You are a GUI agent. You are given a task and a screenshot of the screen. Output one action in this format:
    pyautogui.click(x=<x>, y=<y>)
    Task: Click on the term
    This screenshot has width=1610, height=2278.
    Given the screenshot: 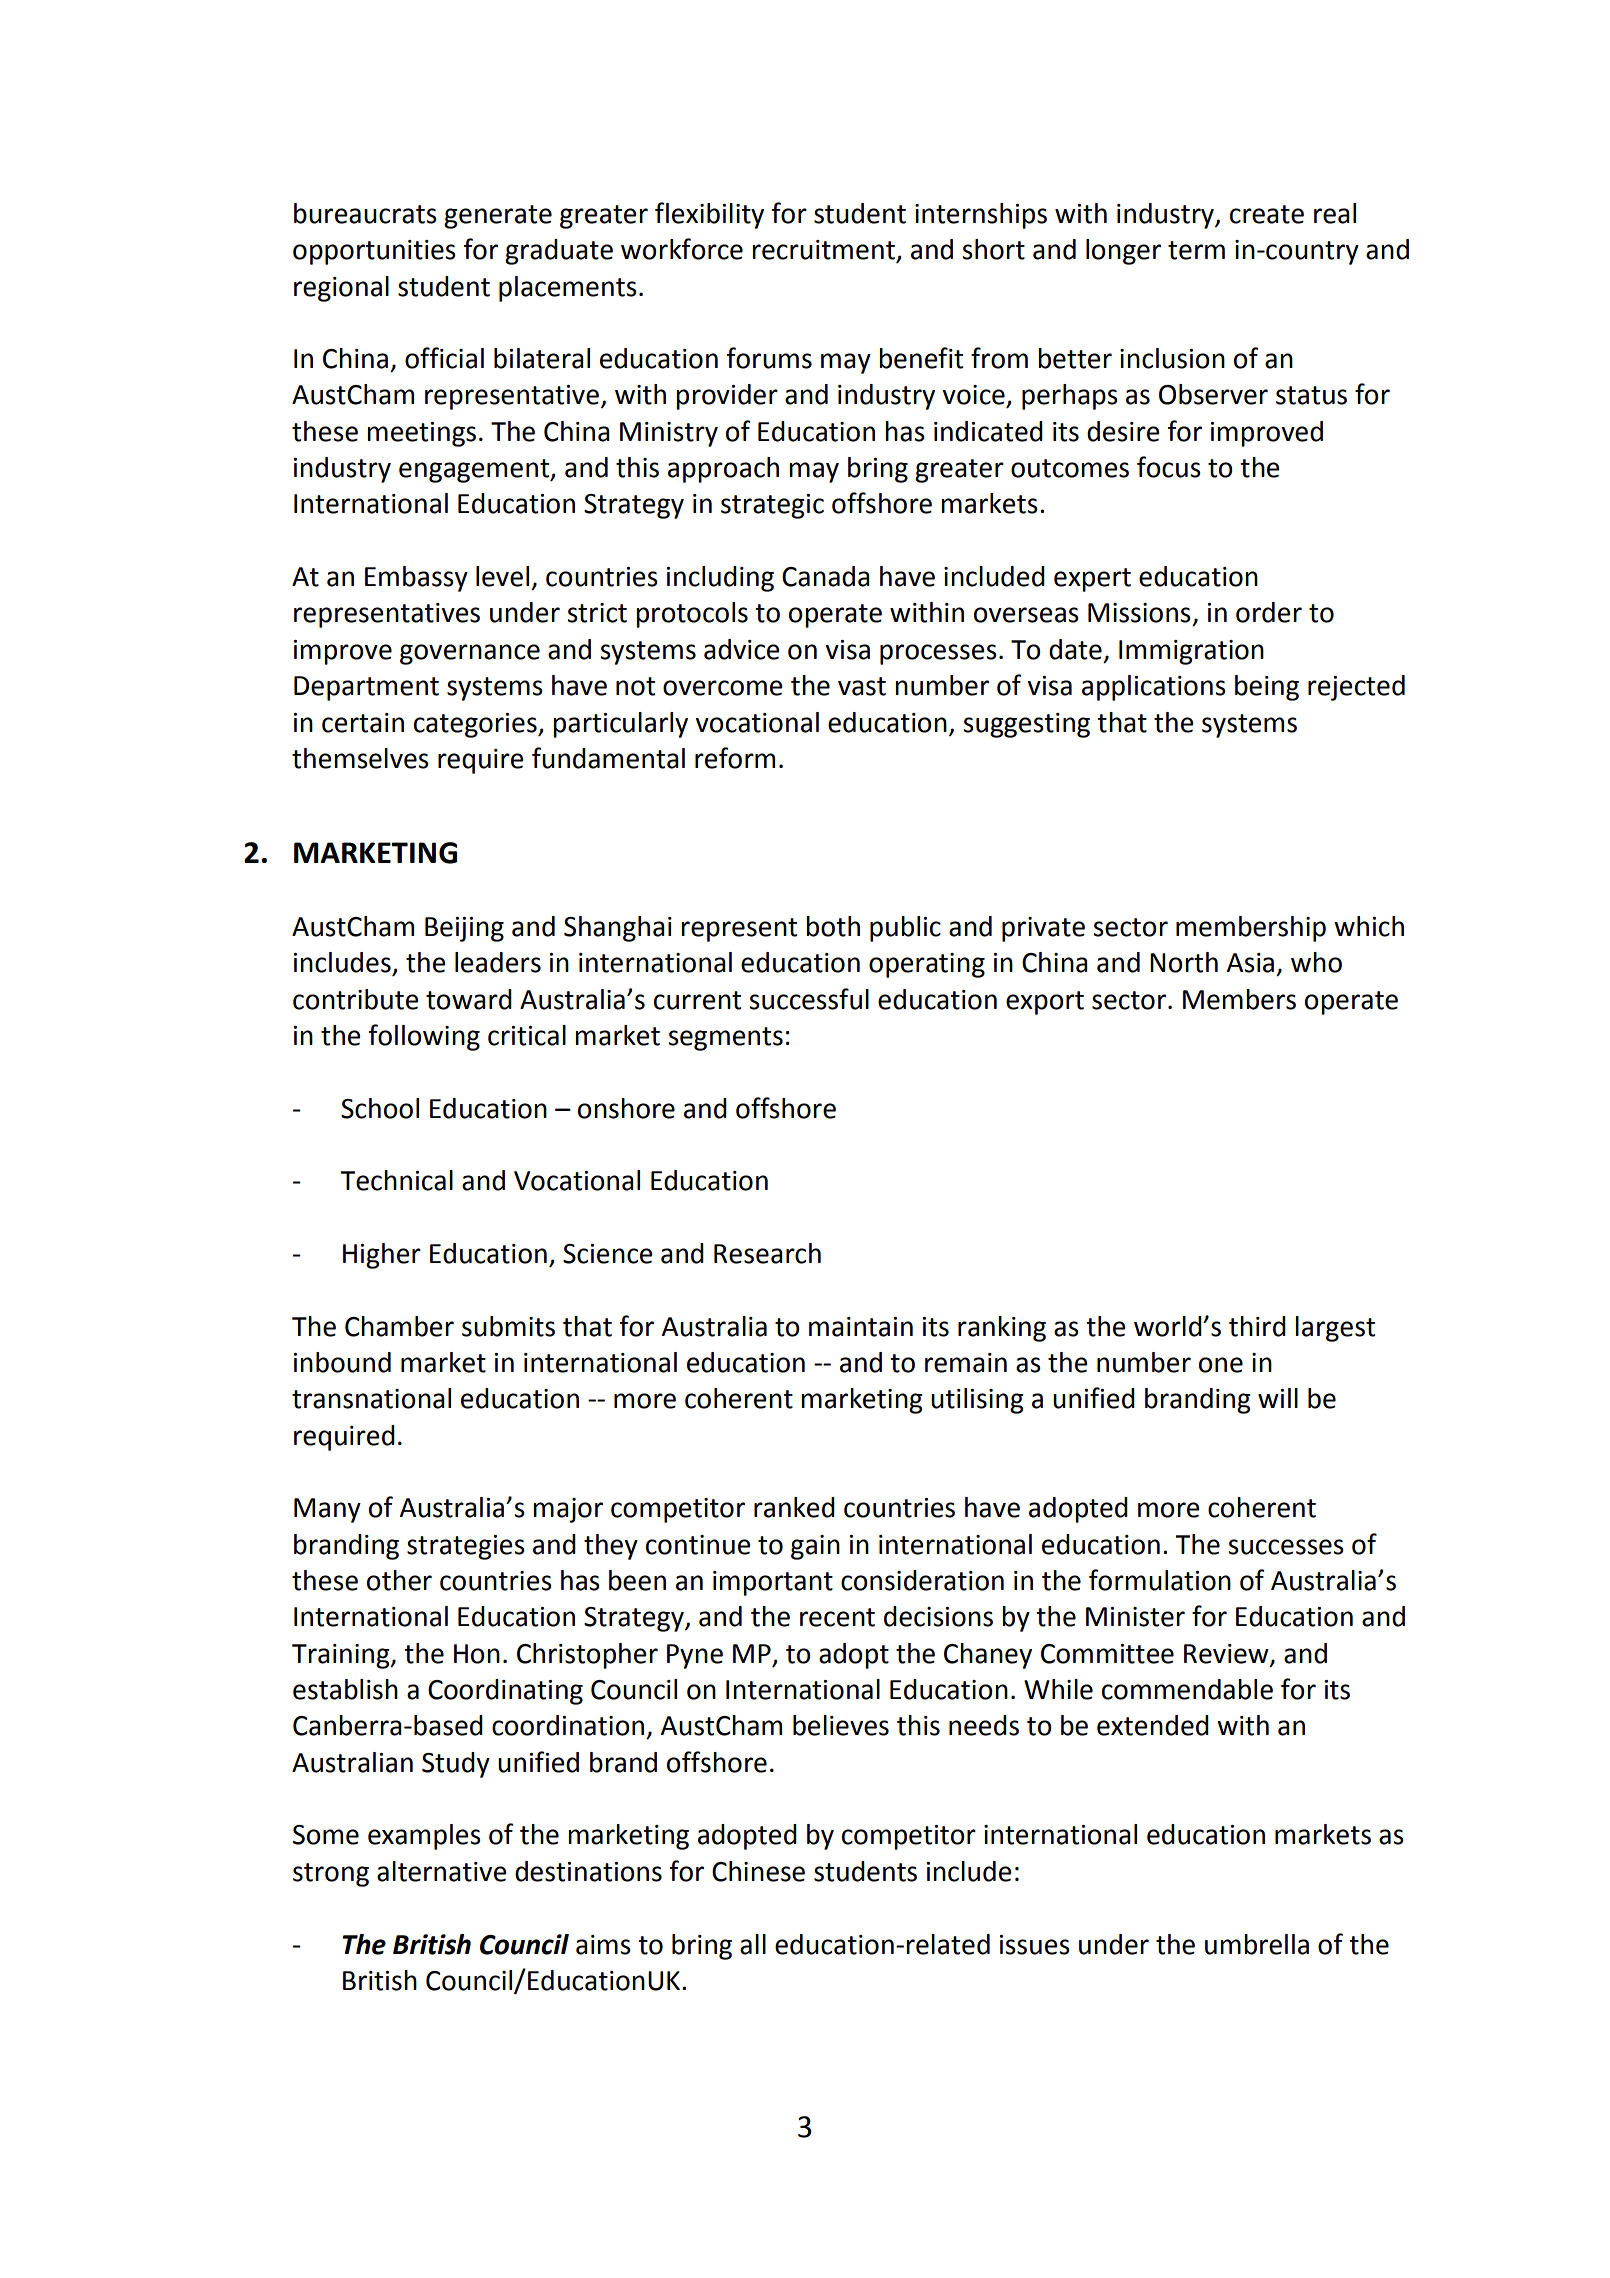 What is the action you would take?
    pyautogui.click(x=1196, y=250)
